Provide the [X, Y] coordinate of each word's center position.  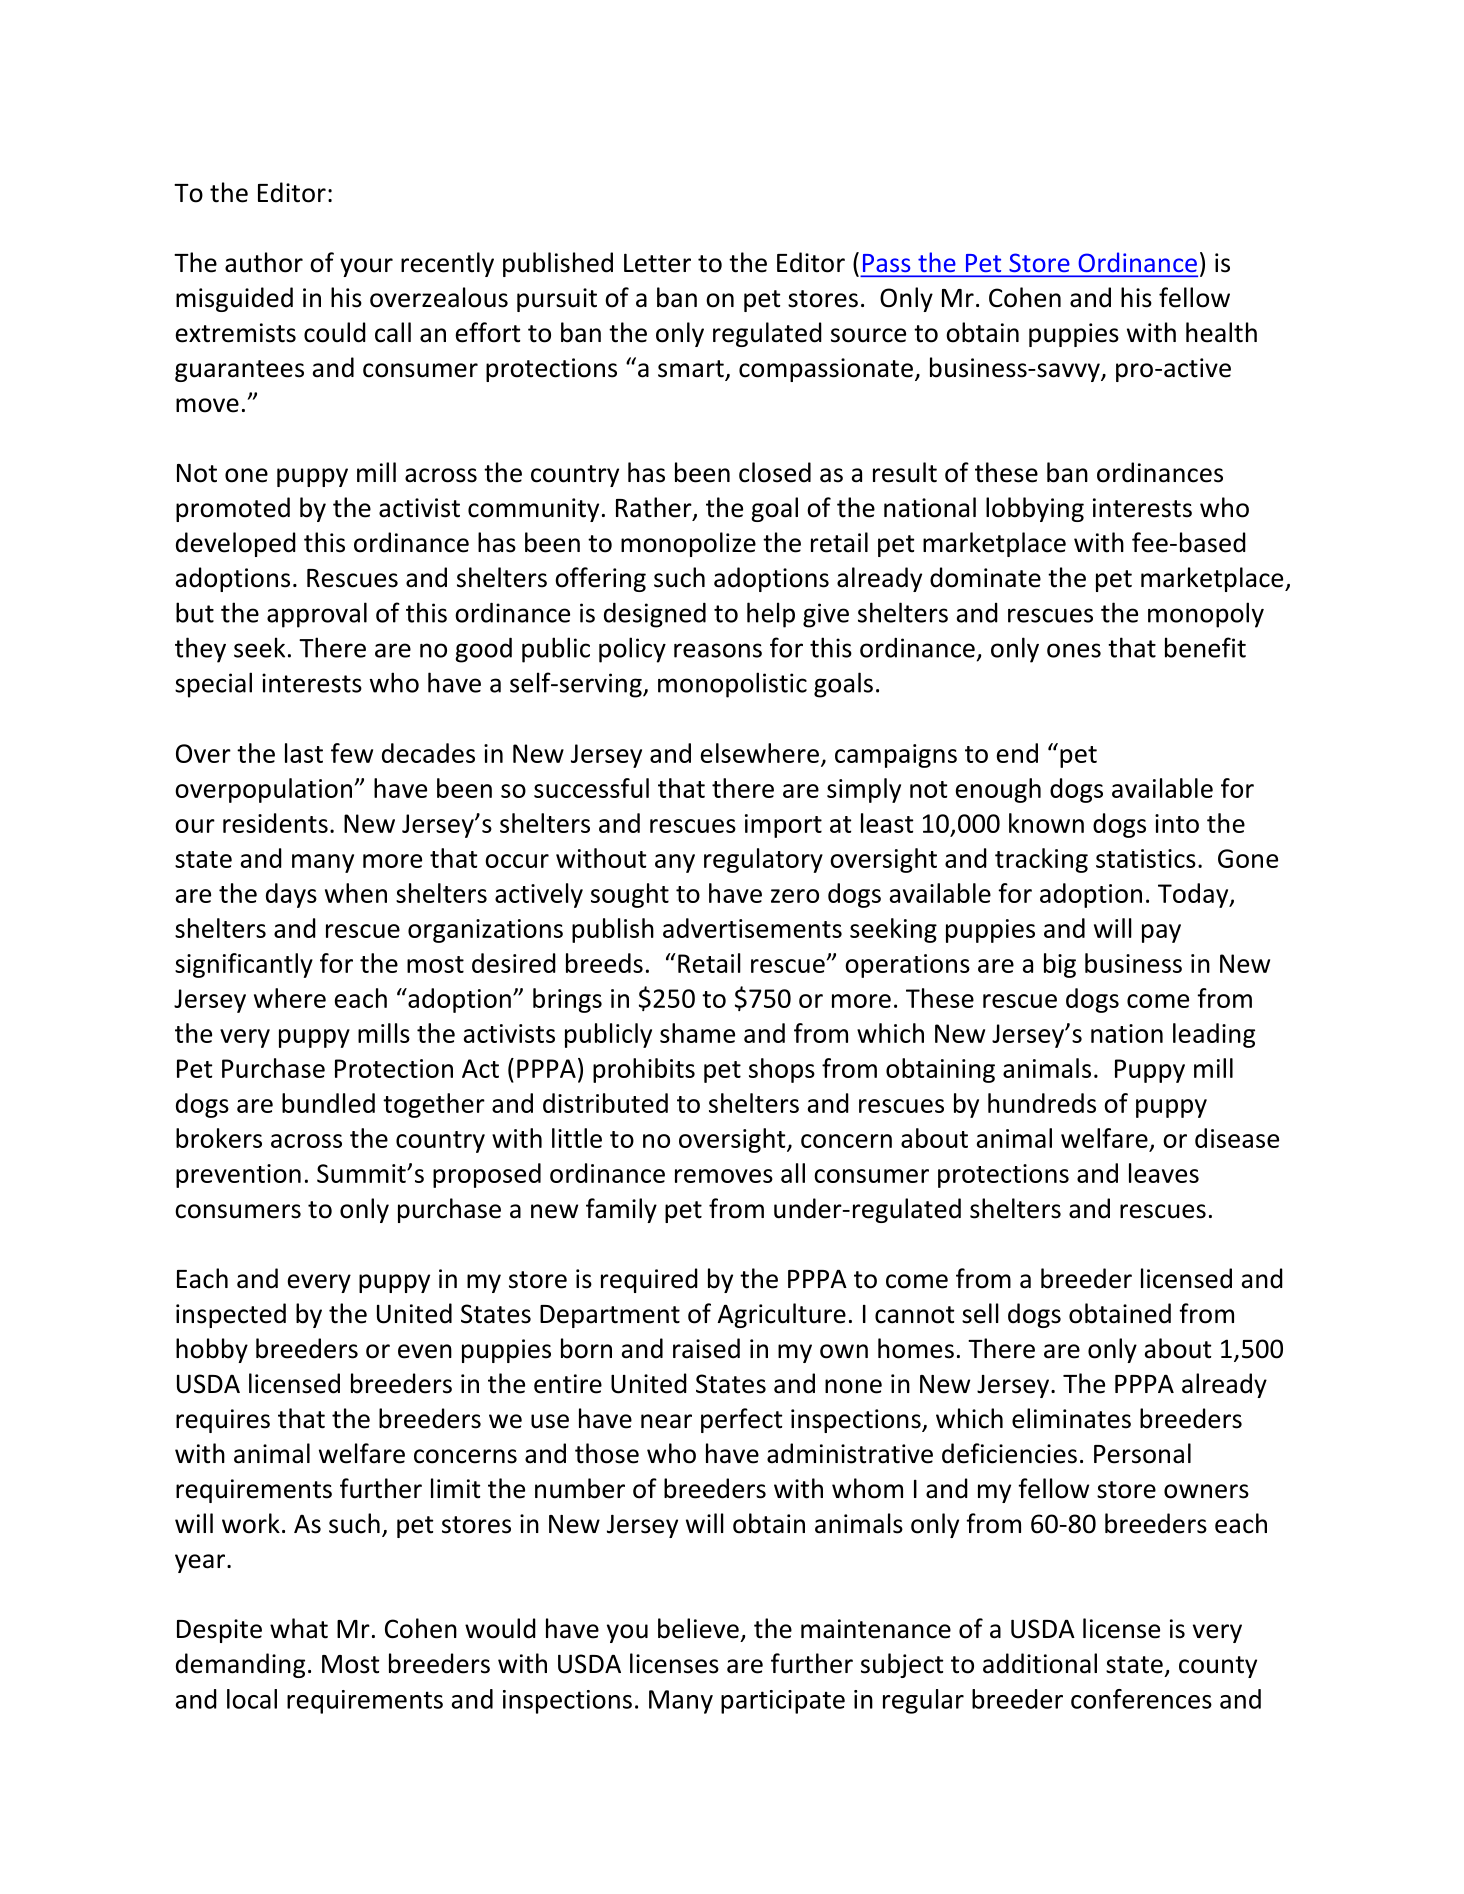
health [1221, 332]
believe [698, 1628]
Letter [657, 263]
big [1060, 965]
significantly [244, 965]
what [299, 1628]
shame [697, 1033]
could [335, 332]
